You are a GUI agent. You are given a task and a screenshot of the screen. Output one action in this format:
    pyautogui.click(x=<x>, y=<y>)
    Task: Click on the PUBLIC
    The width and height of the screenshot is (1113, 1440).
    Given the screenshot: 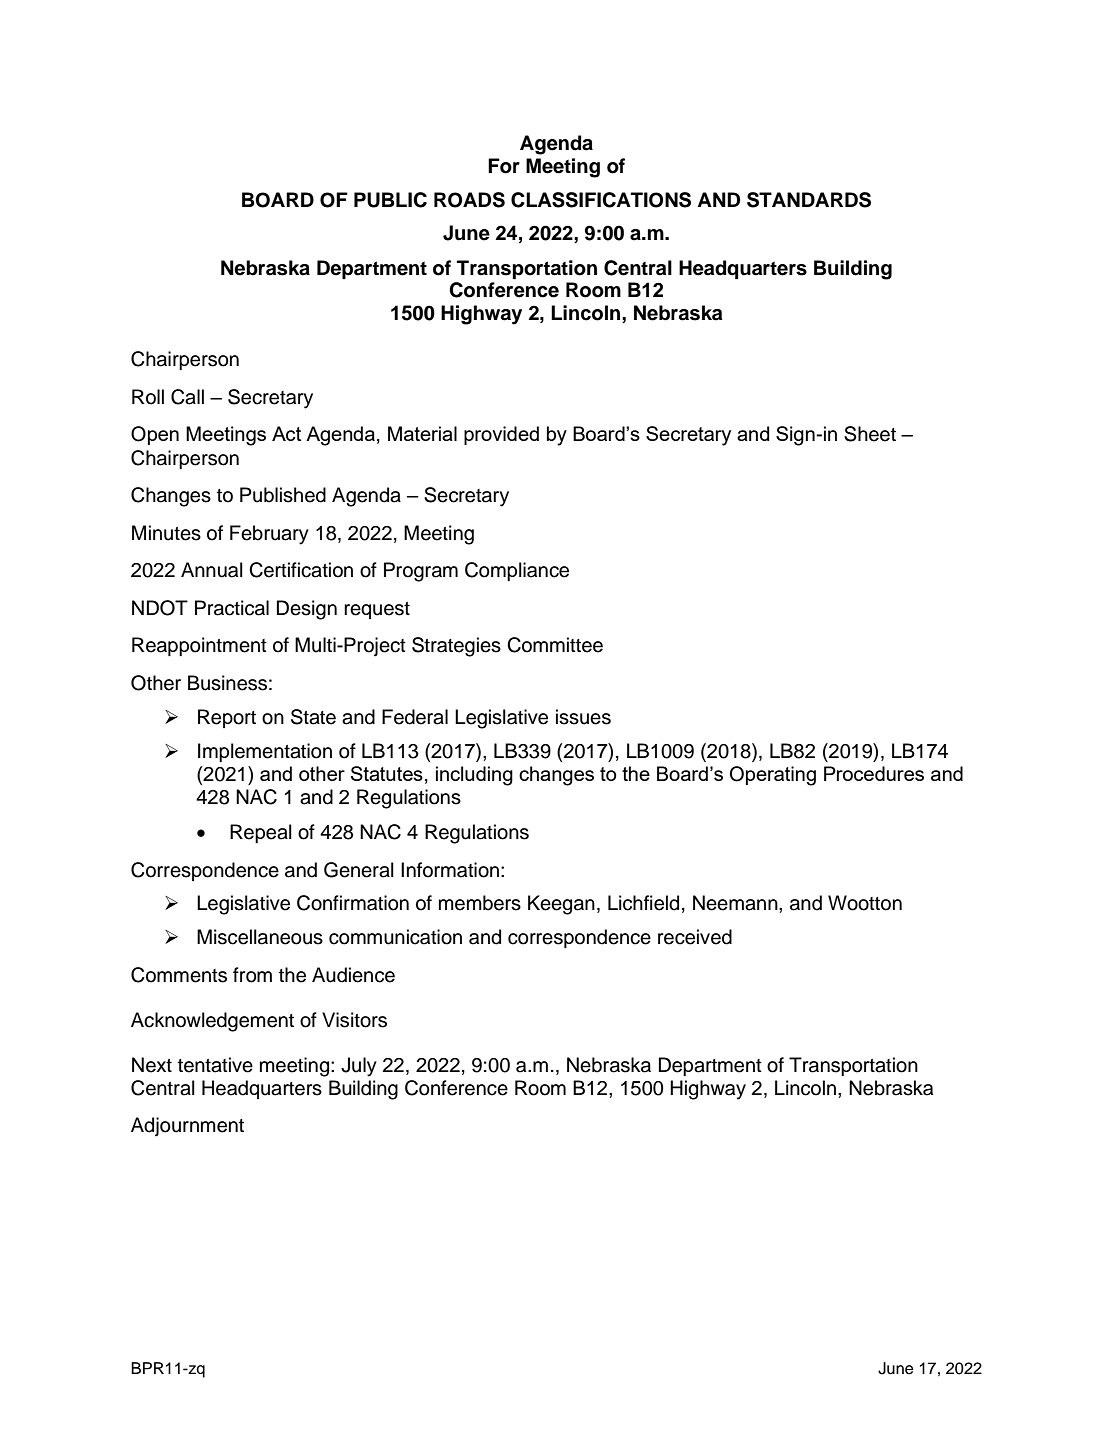 What is the action you would take?
    pyautogui.click(x=390, y=200)
